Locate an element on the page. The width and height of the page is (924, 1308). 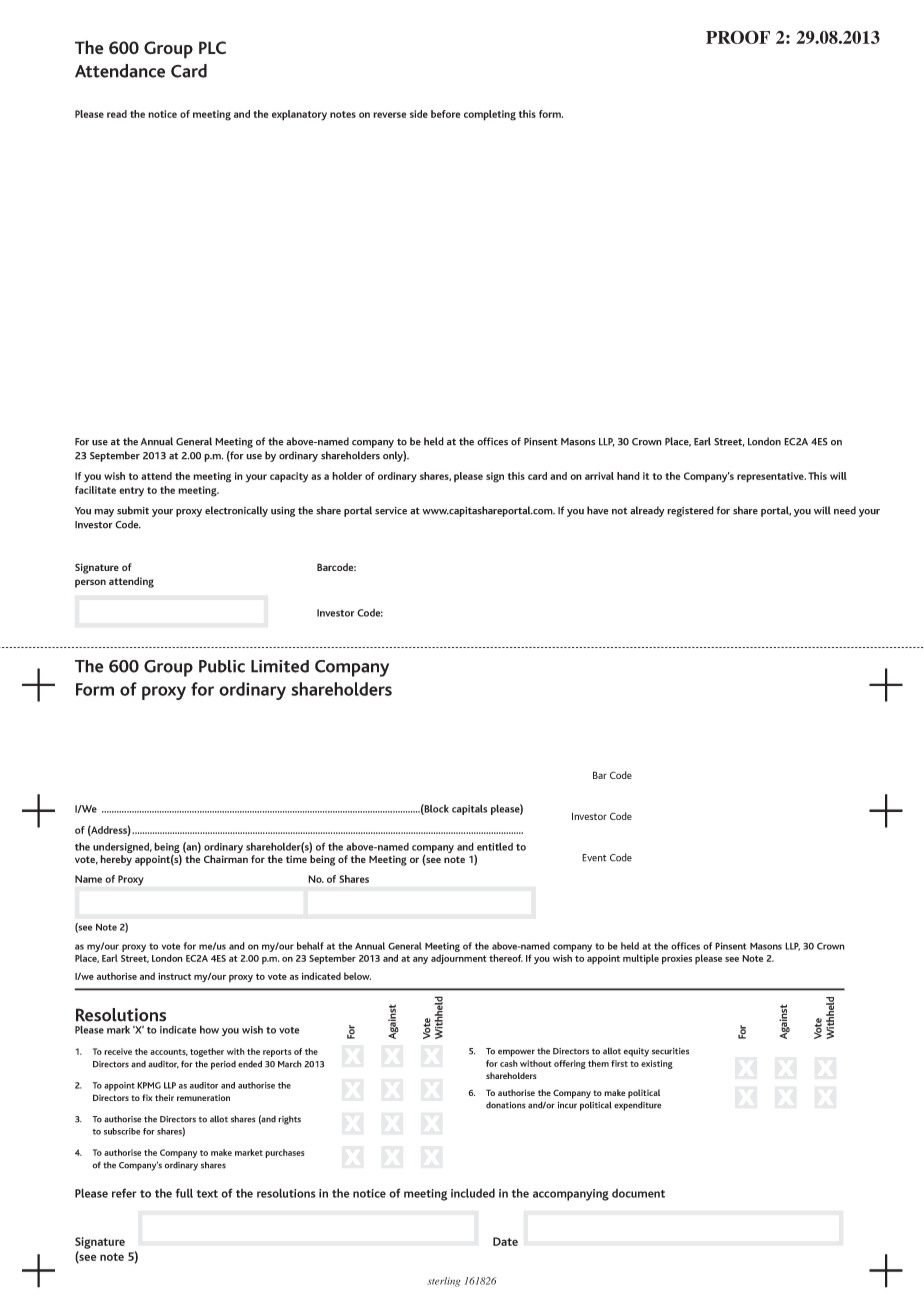
PROOF is located at coordinates (738, 37).
